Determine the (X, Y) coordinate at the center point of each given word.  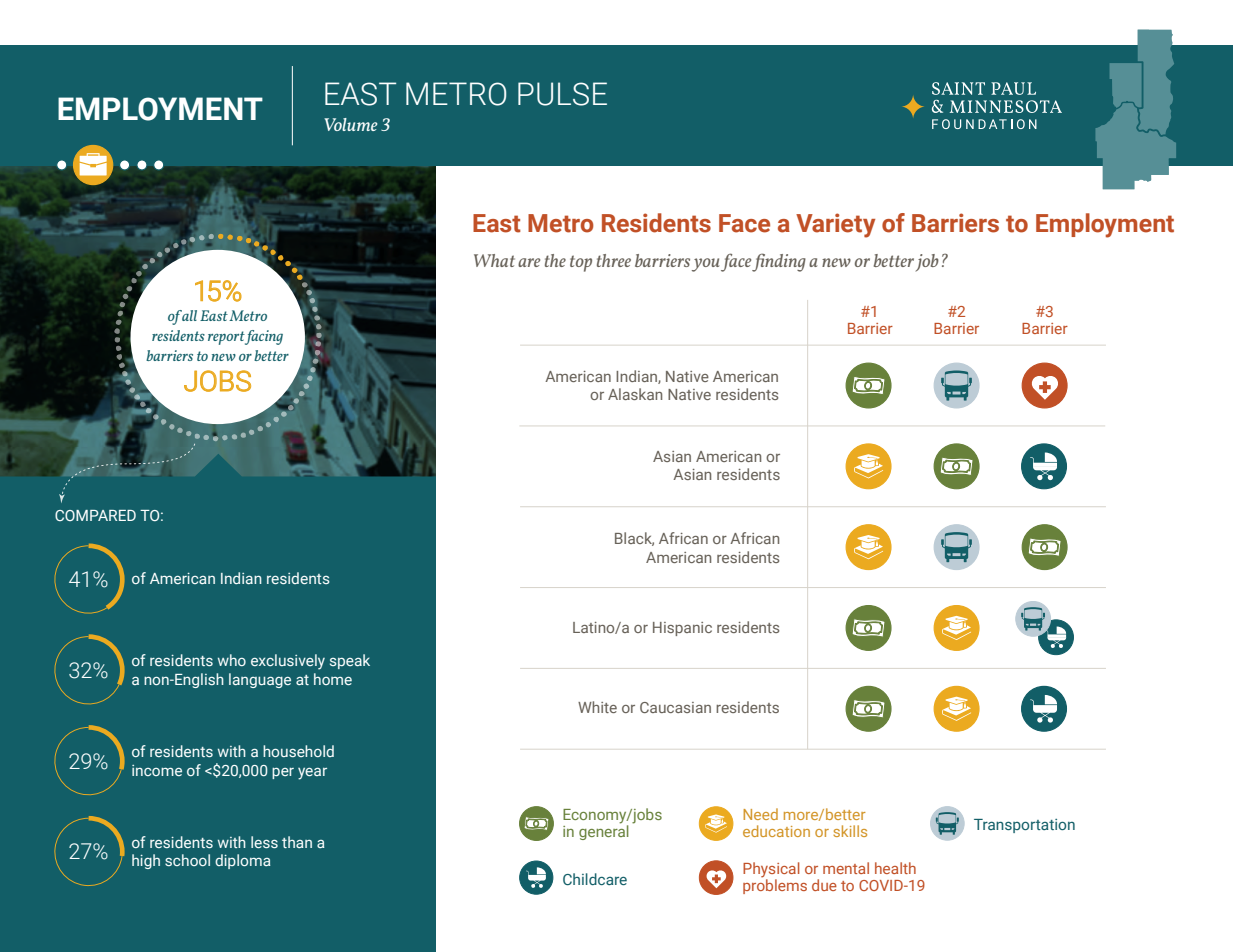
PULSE (562, 94)
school (187, 860)
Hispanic (682, 629)
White (597, 707)
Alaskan (635, 394)
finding (779, 262)
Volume (350, 124)
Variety (835, 225)
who (232, 660)
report (226, 338)
